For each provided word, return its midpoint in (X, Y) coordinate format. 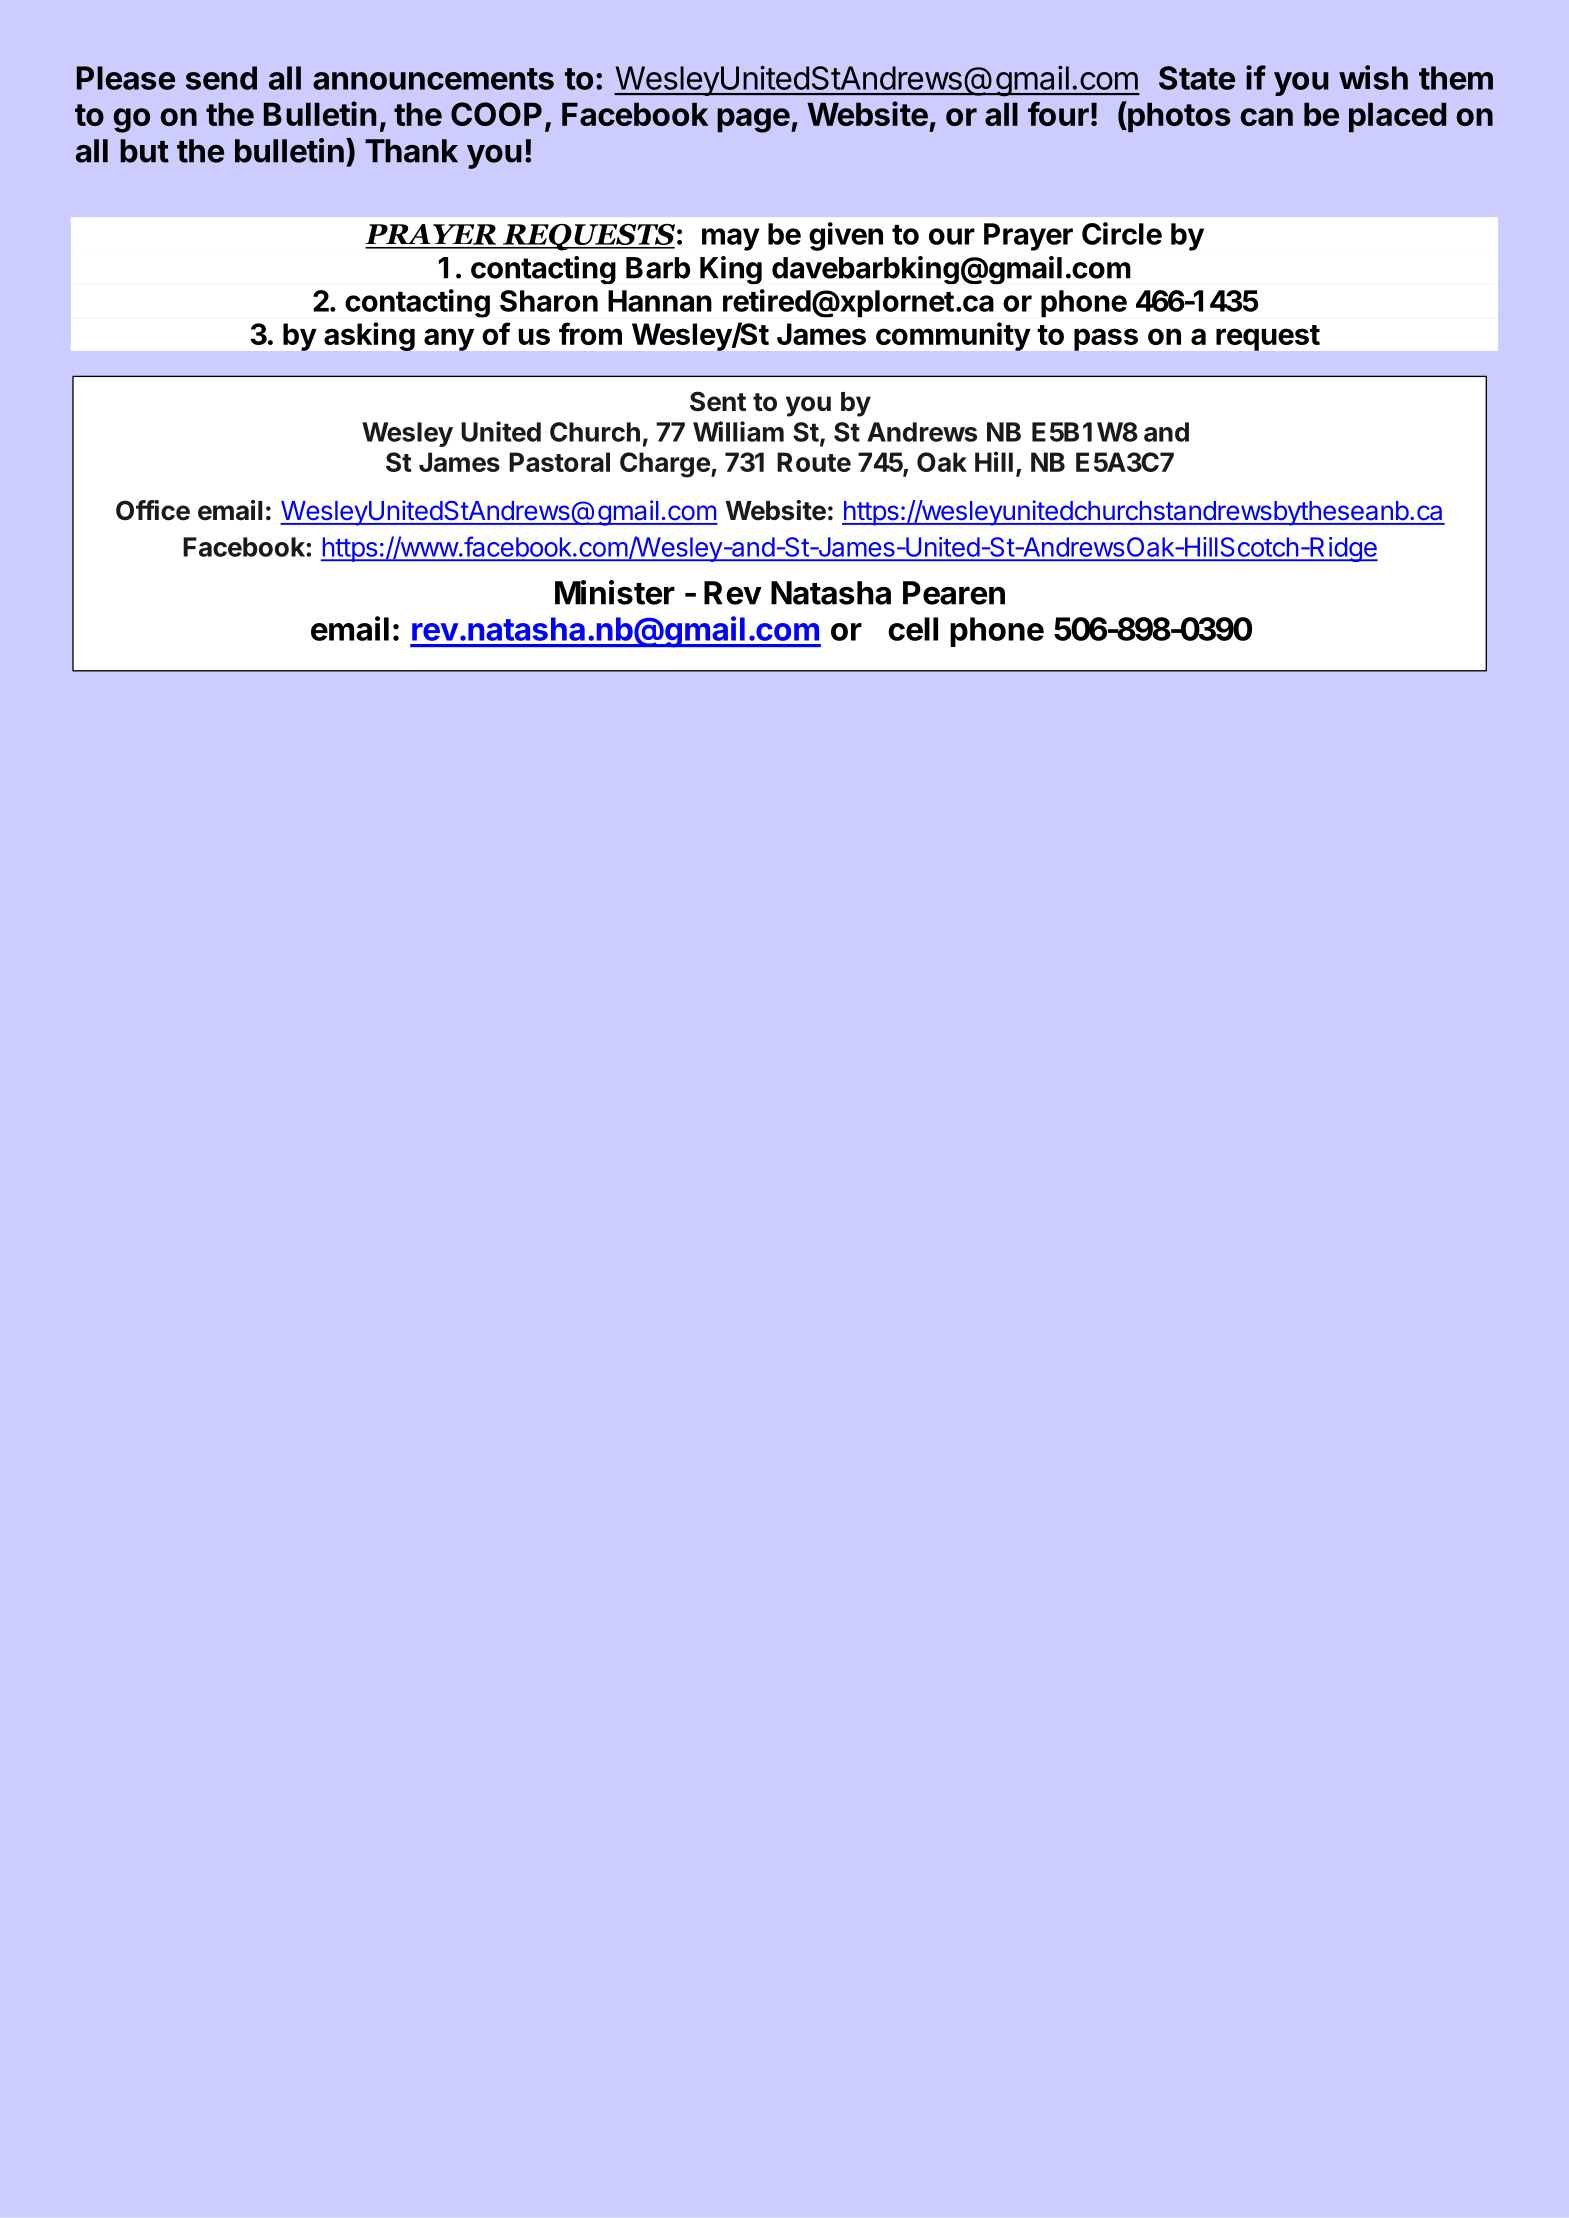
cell (913, 629)
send (221, 78)
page (753, 120)
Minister (615, 592)
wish (1373, 77)
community (953, 336)
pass (1106, 339)
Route (814, 462)
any (449, 339)
